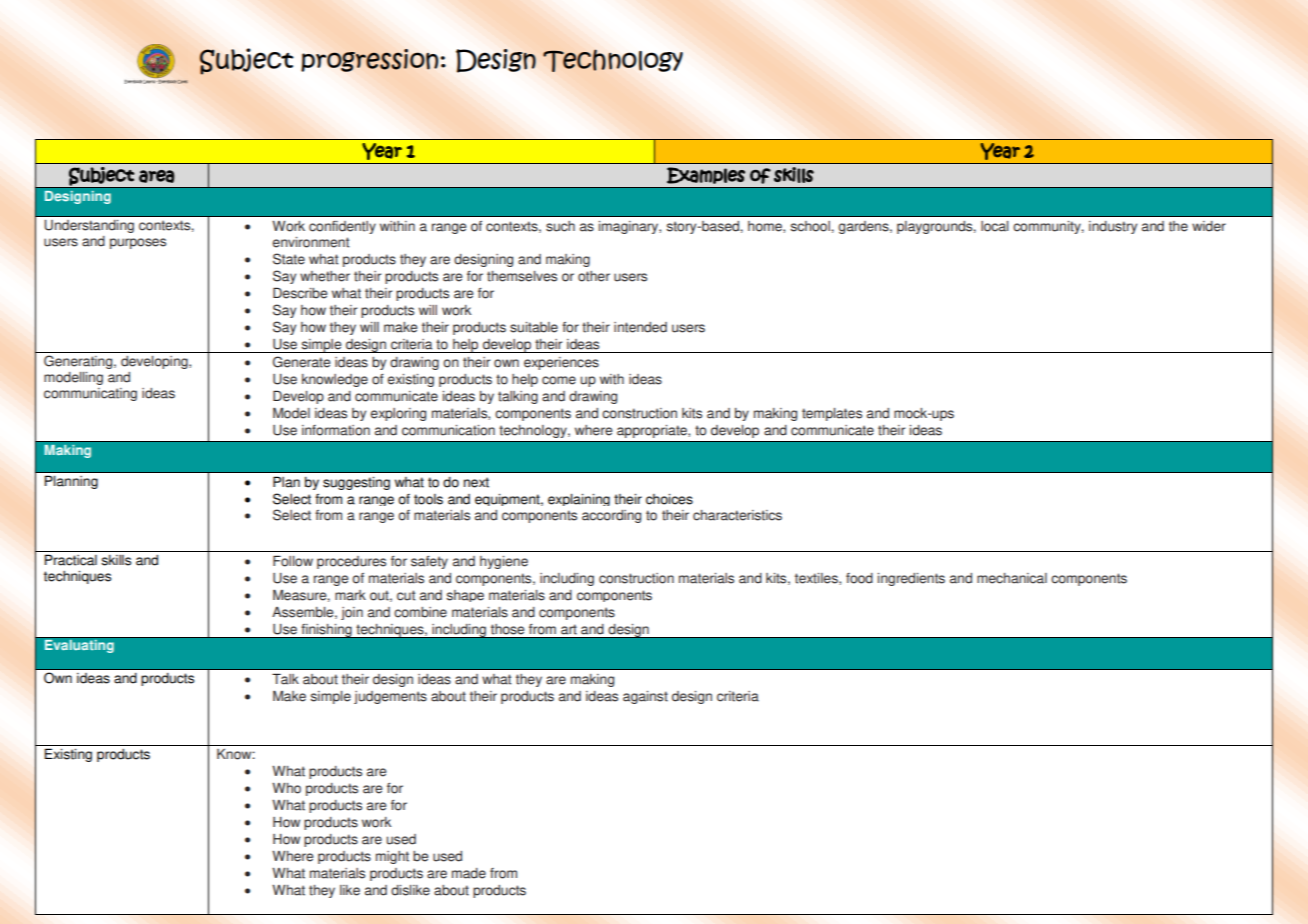  Describe the element at coordinates (392, 857) in the screenshot. I see `might` at that location.
